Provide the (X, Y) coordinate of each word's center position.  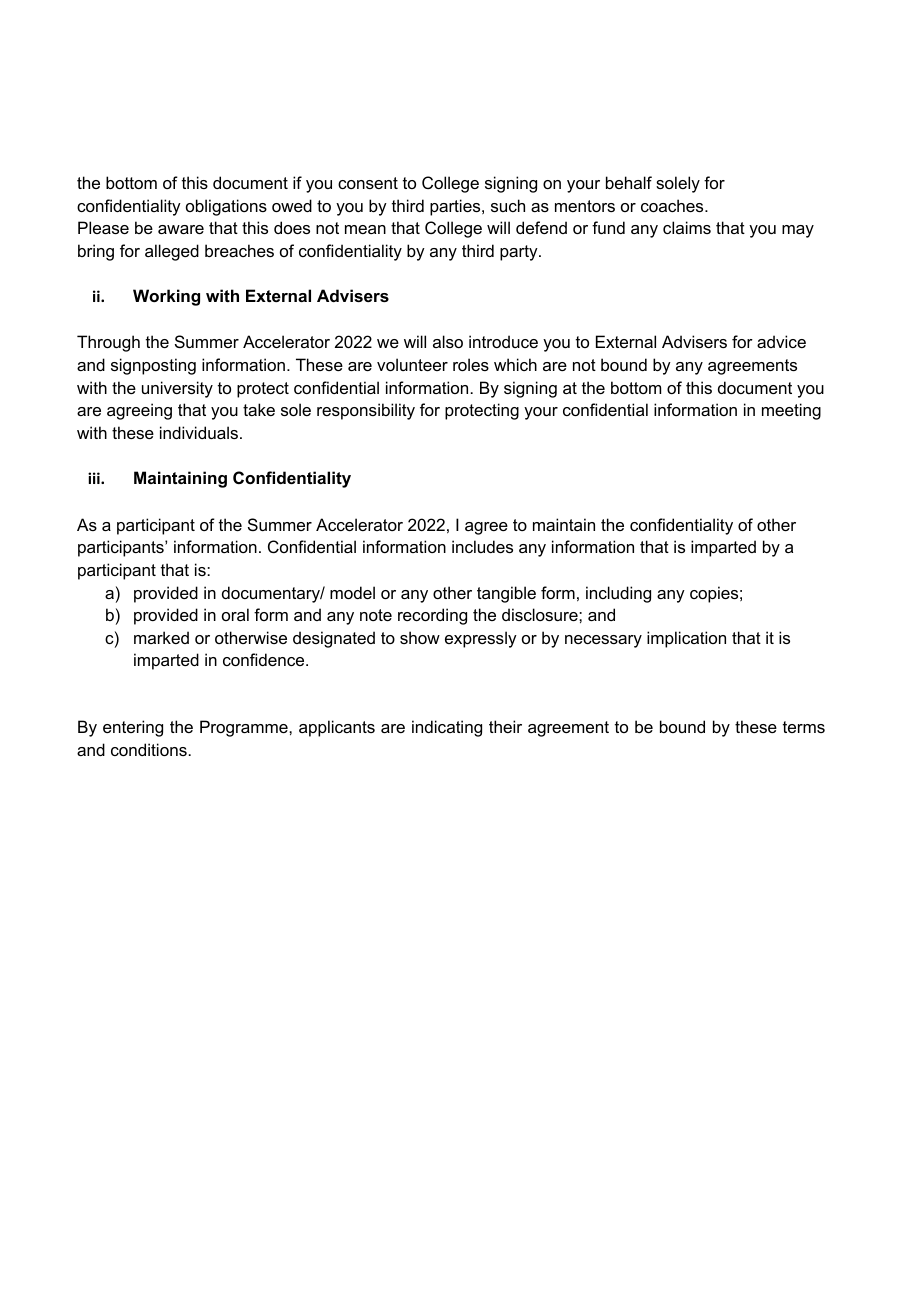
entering (133, 728)
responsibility (366, 411)
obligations (226, 207)
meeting (791, 411)
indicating (447, 728)
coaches (673, 205)
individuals (199, 432)
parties (456, 207)
